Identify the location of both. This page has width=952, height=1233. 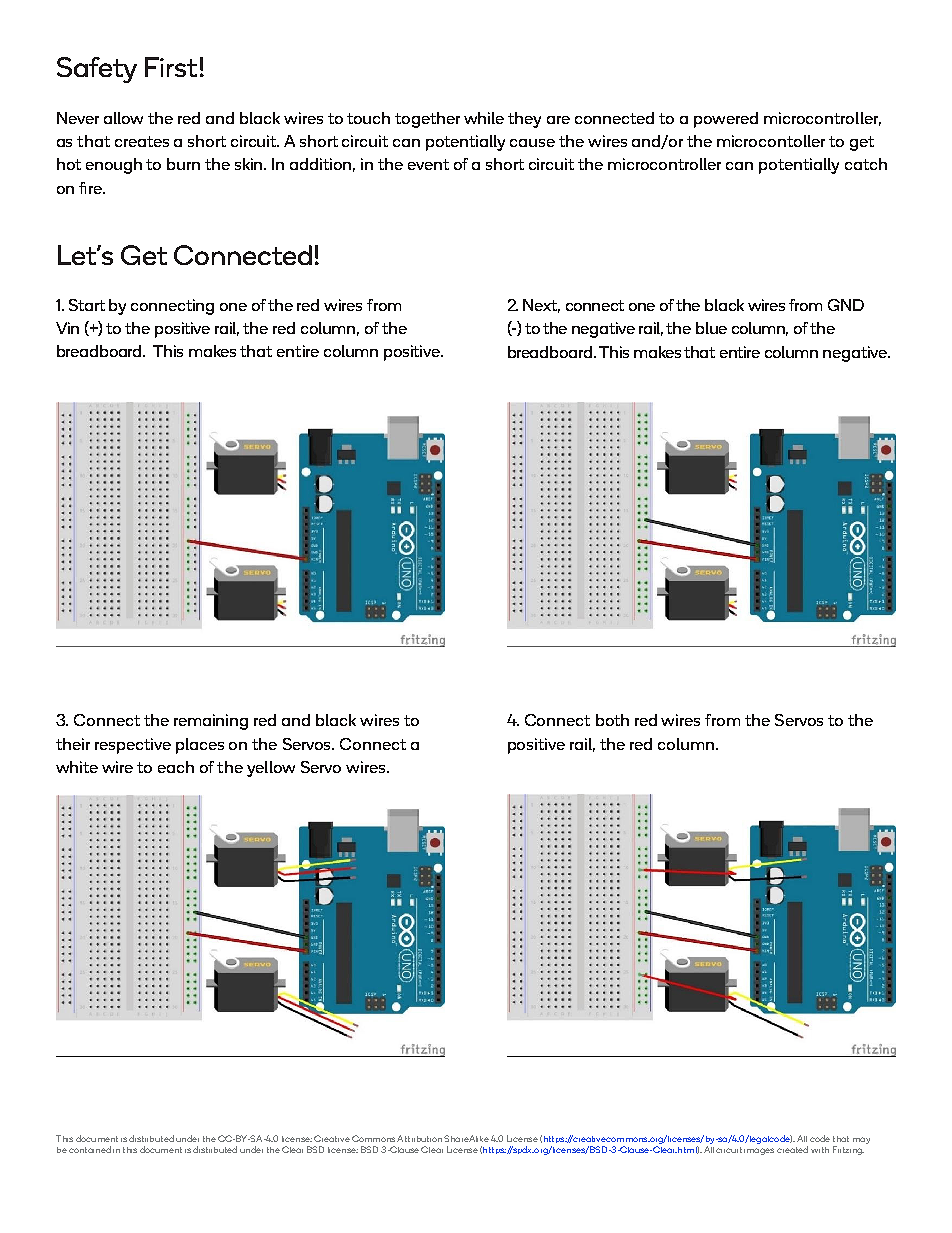
(612, 720).
